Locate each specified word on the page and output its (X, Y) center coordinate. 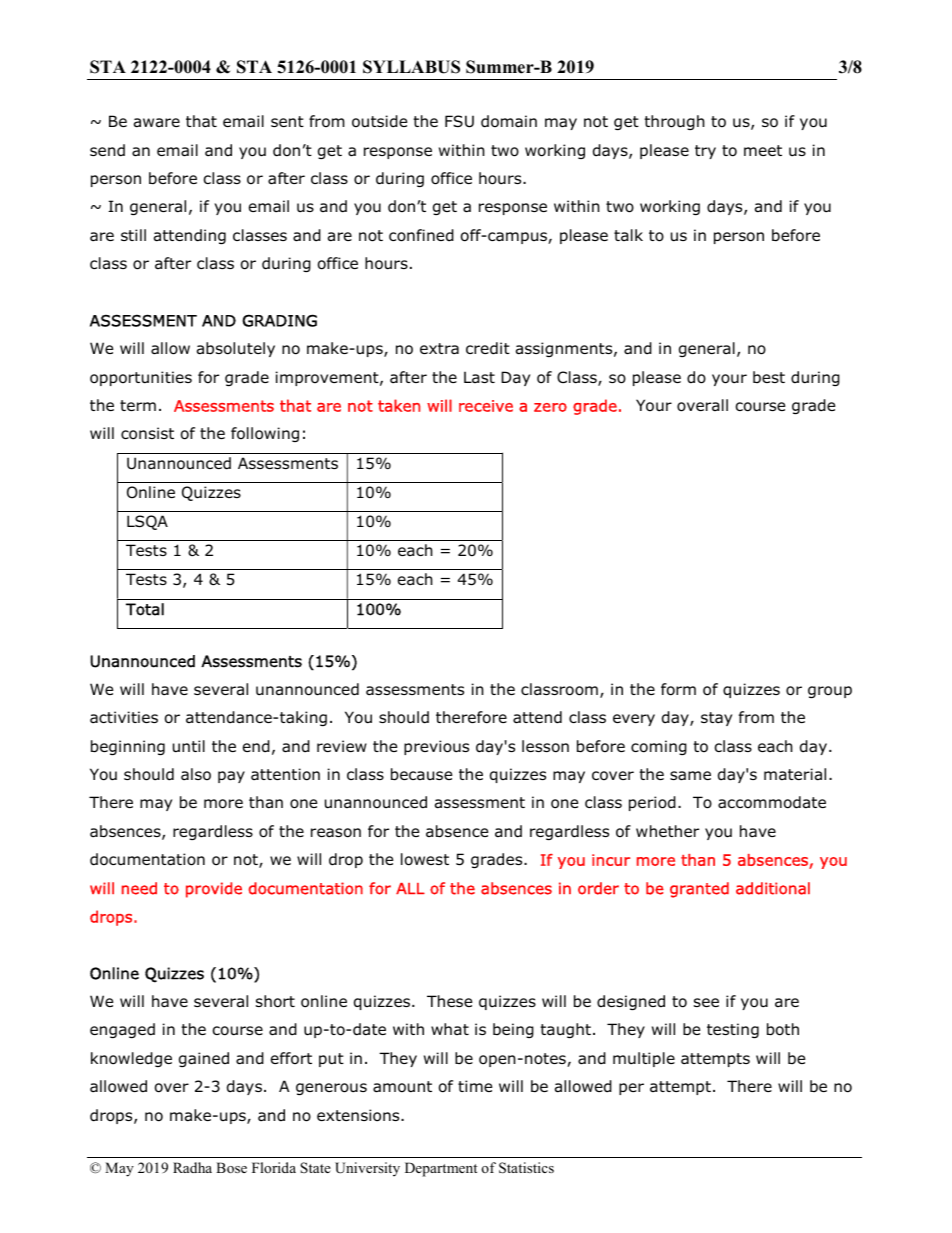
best (769, 377)
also (196, 774)
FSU (459, 121)
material (795, 774)
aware (157, 123)
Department (441, 1169)
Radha (192, 1167)
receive (486, 406)
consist (147, 433)
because (421, 774)
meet (763, 150)
